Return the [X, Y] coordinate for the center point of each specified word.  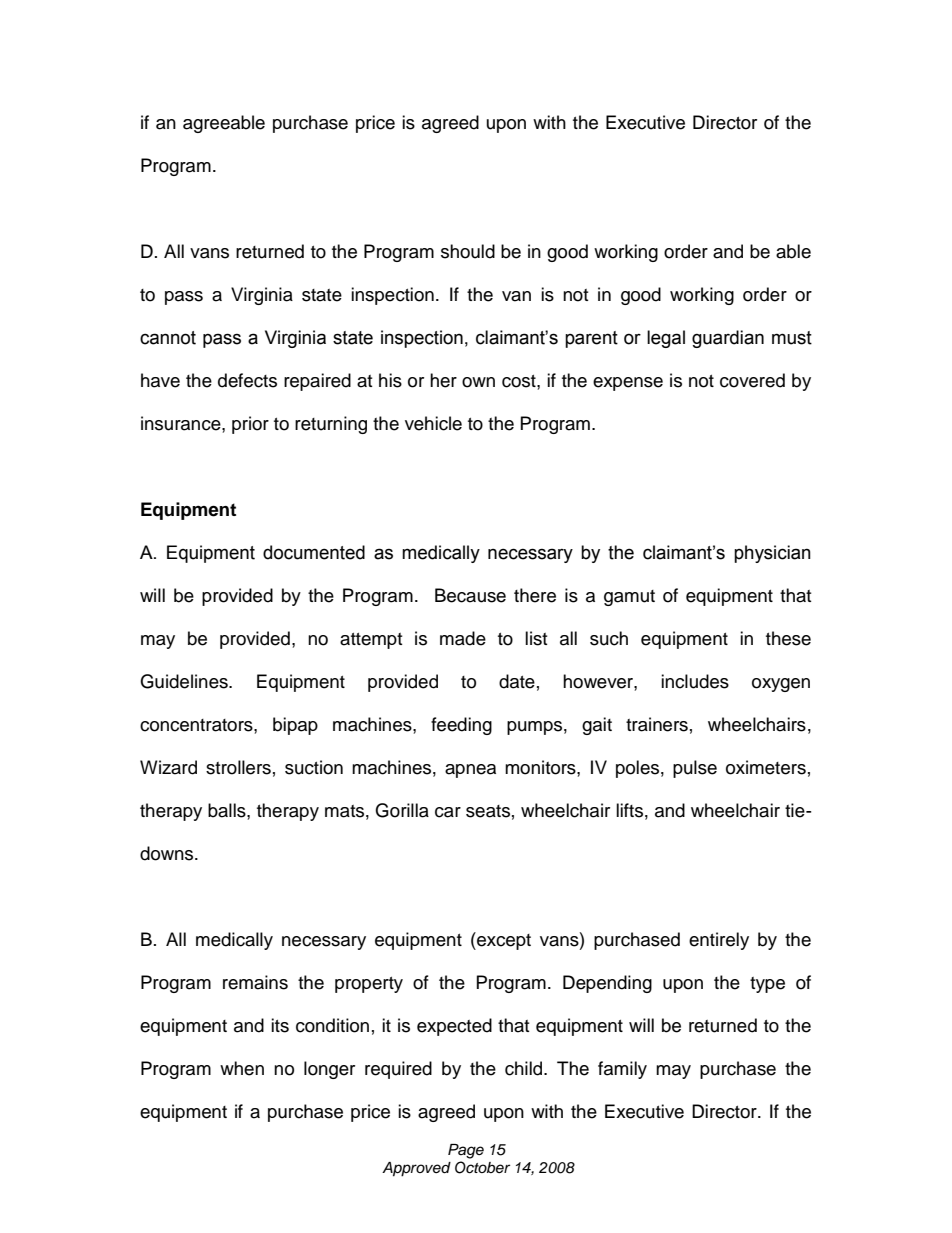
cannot [168, 338]
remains [255, 982]
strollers [238, 767]
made [463, 638]
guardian [728, 339]
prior [250, 425]
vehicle [433, 423]
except [503, 941]
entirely [719, 941]
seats [488, 811]
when [242, 1068]
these [788, 638]
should [468, 251]
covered [752, 380]
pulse [695, 769]
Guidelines [185, 681]
